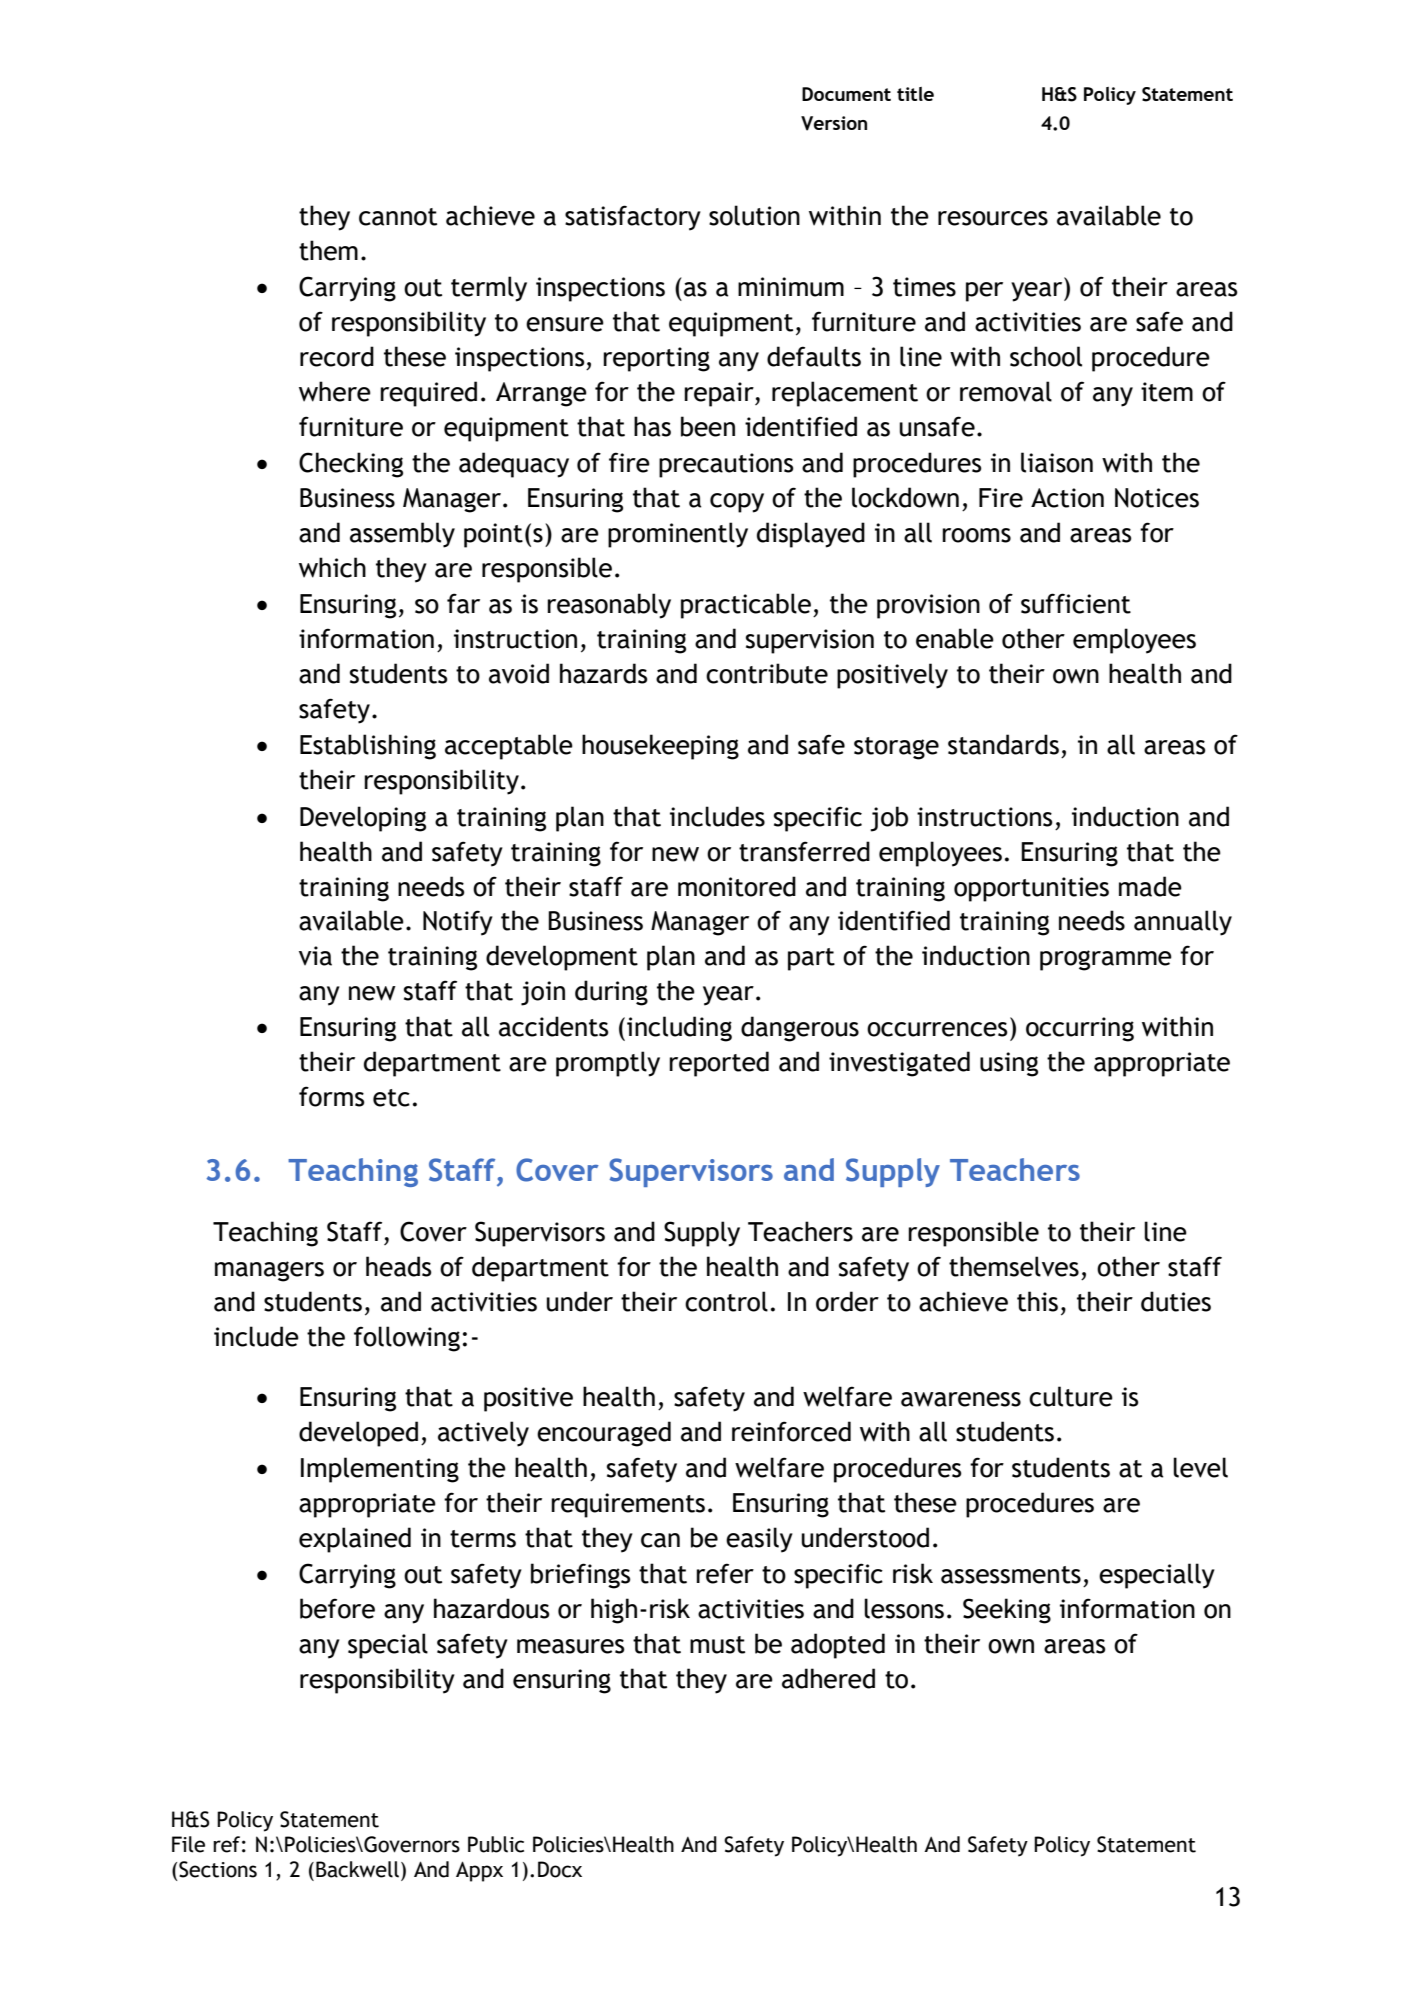 This image has width=1412, height=1997. I want to click on cannot, so click(398, 217).
